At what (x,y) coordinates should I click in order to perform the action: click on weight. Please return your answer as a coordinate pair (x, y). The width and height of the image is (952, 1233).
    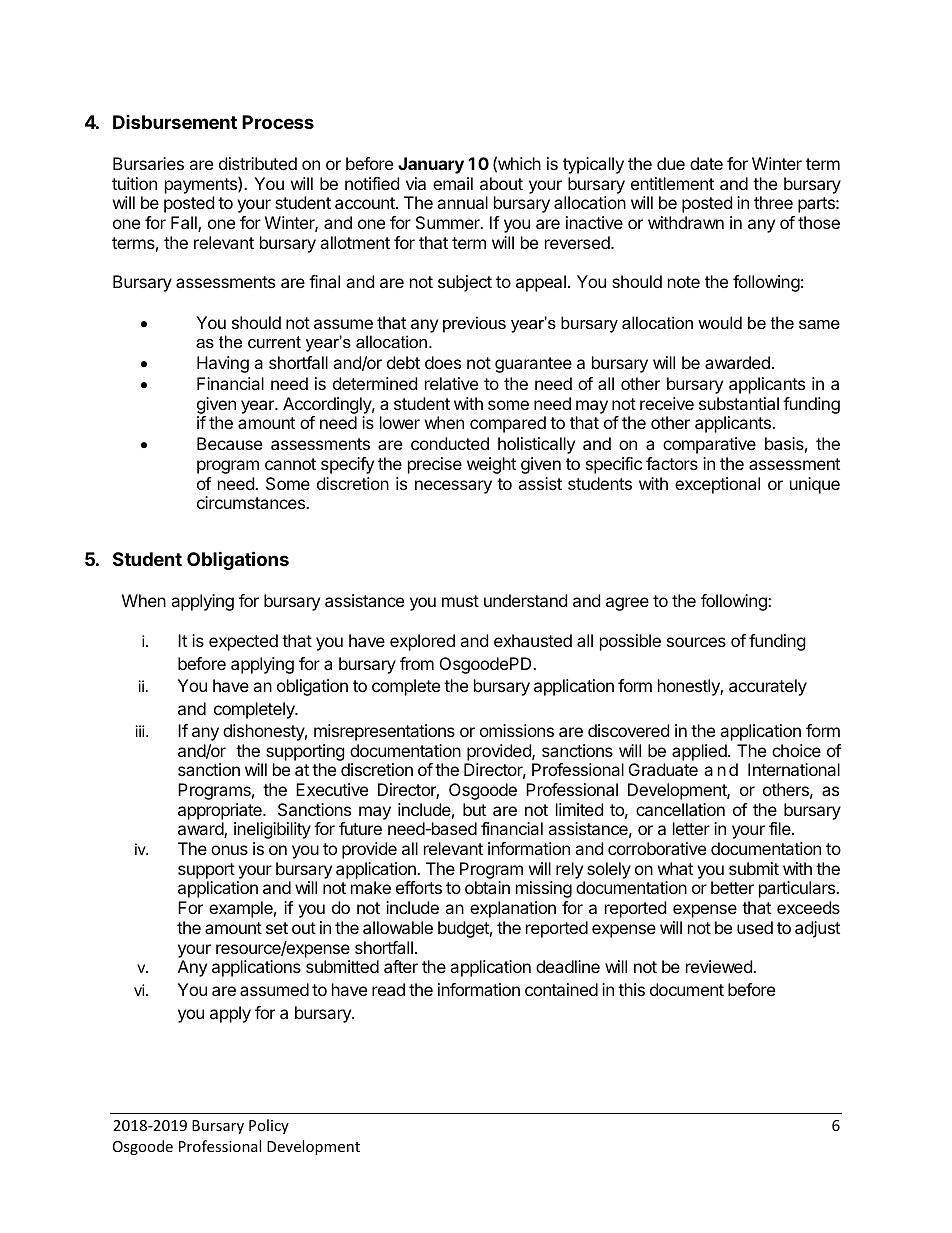
    Looking at the image, I should click on (491, 465).
